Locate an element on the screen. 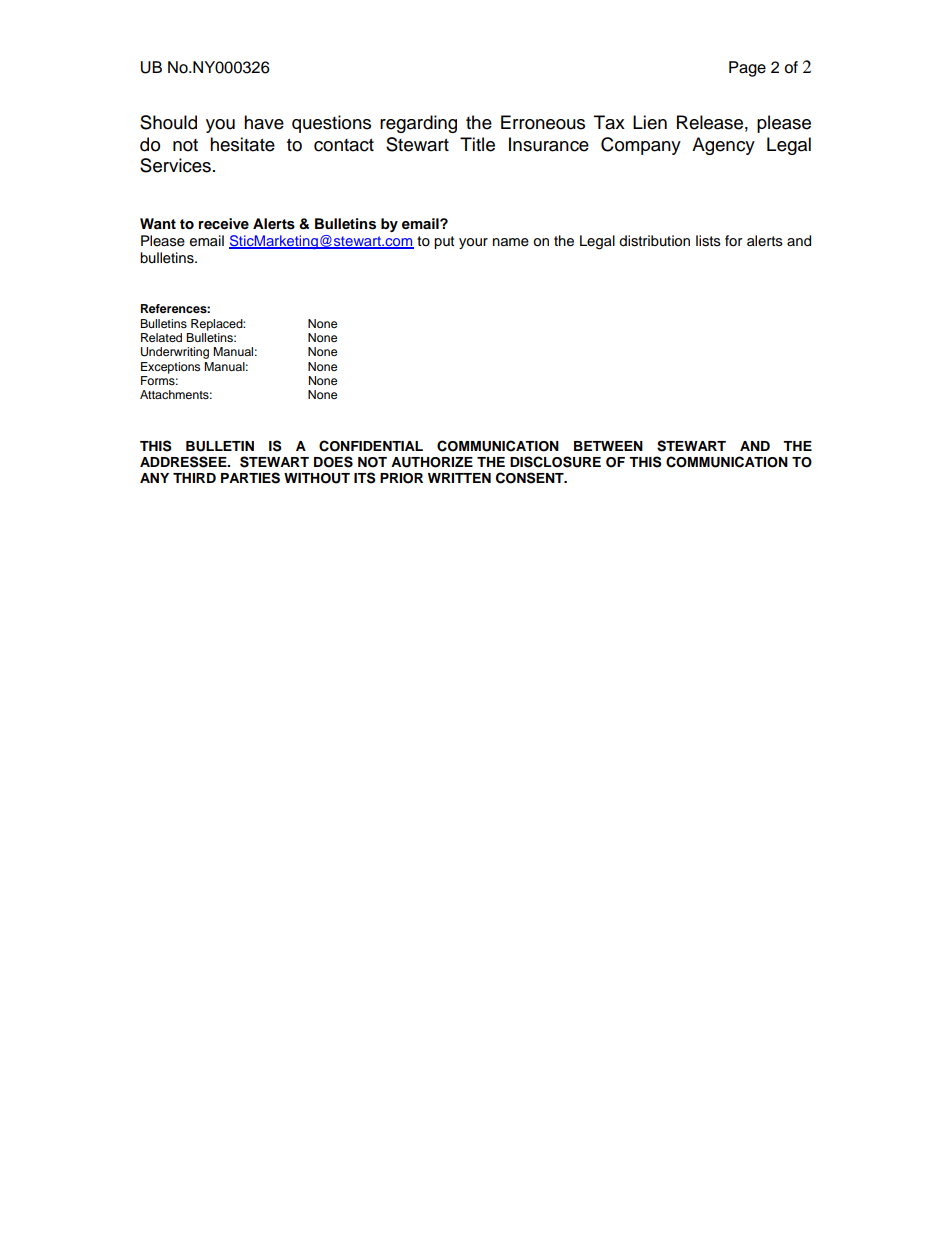 This screenshot has height=1233, width=952. BETWEEN is located at coordinates (608, 446).
